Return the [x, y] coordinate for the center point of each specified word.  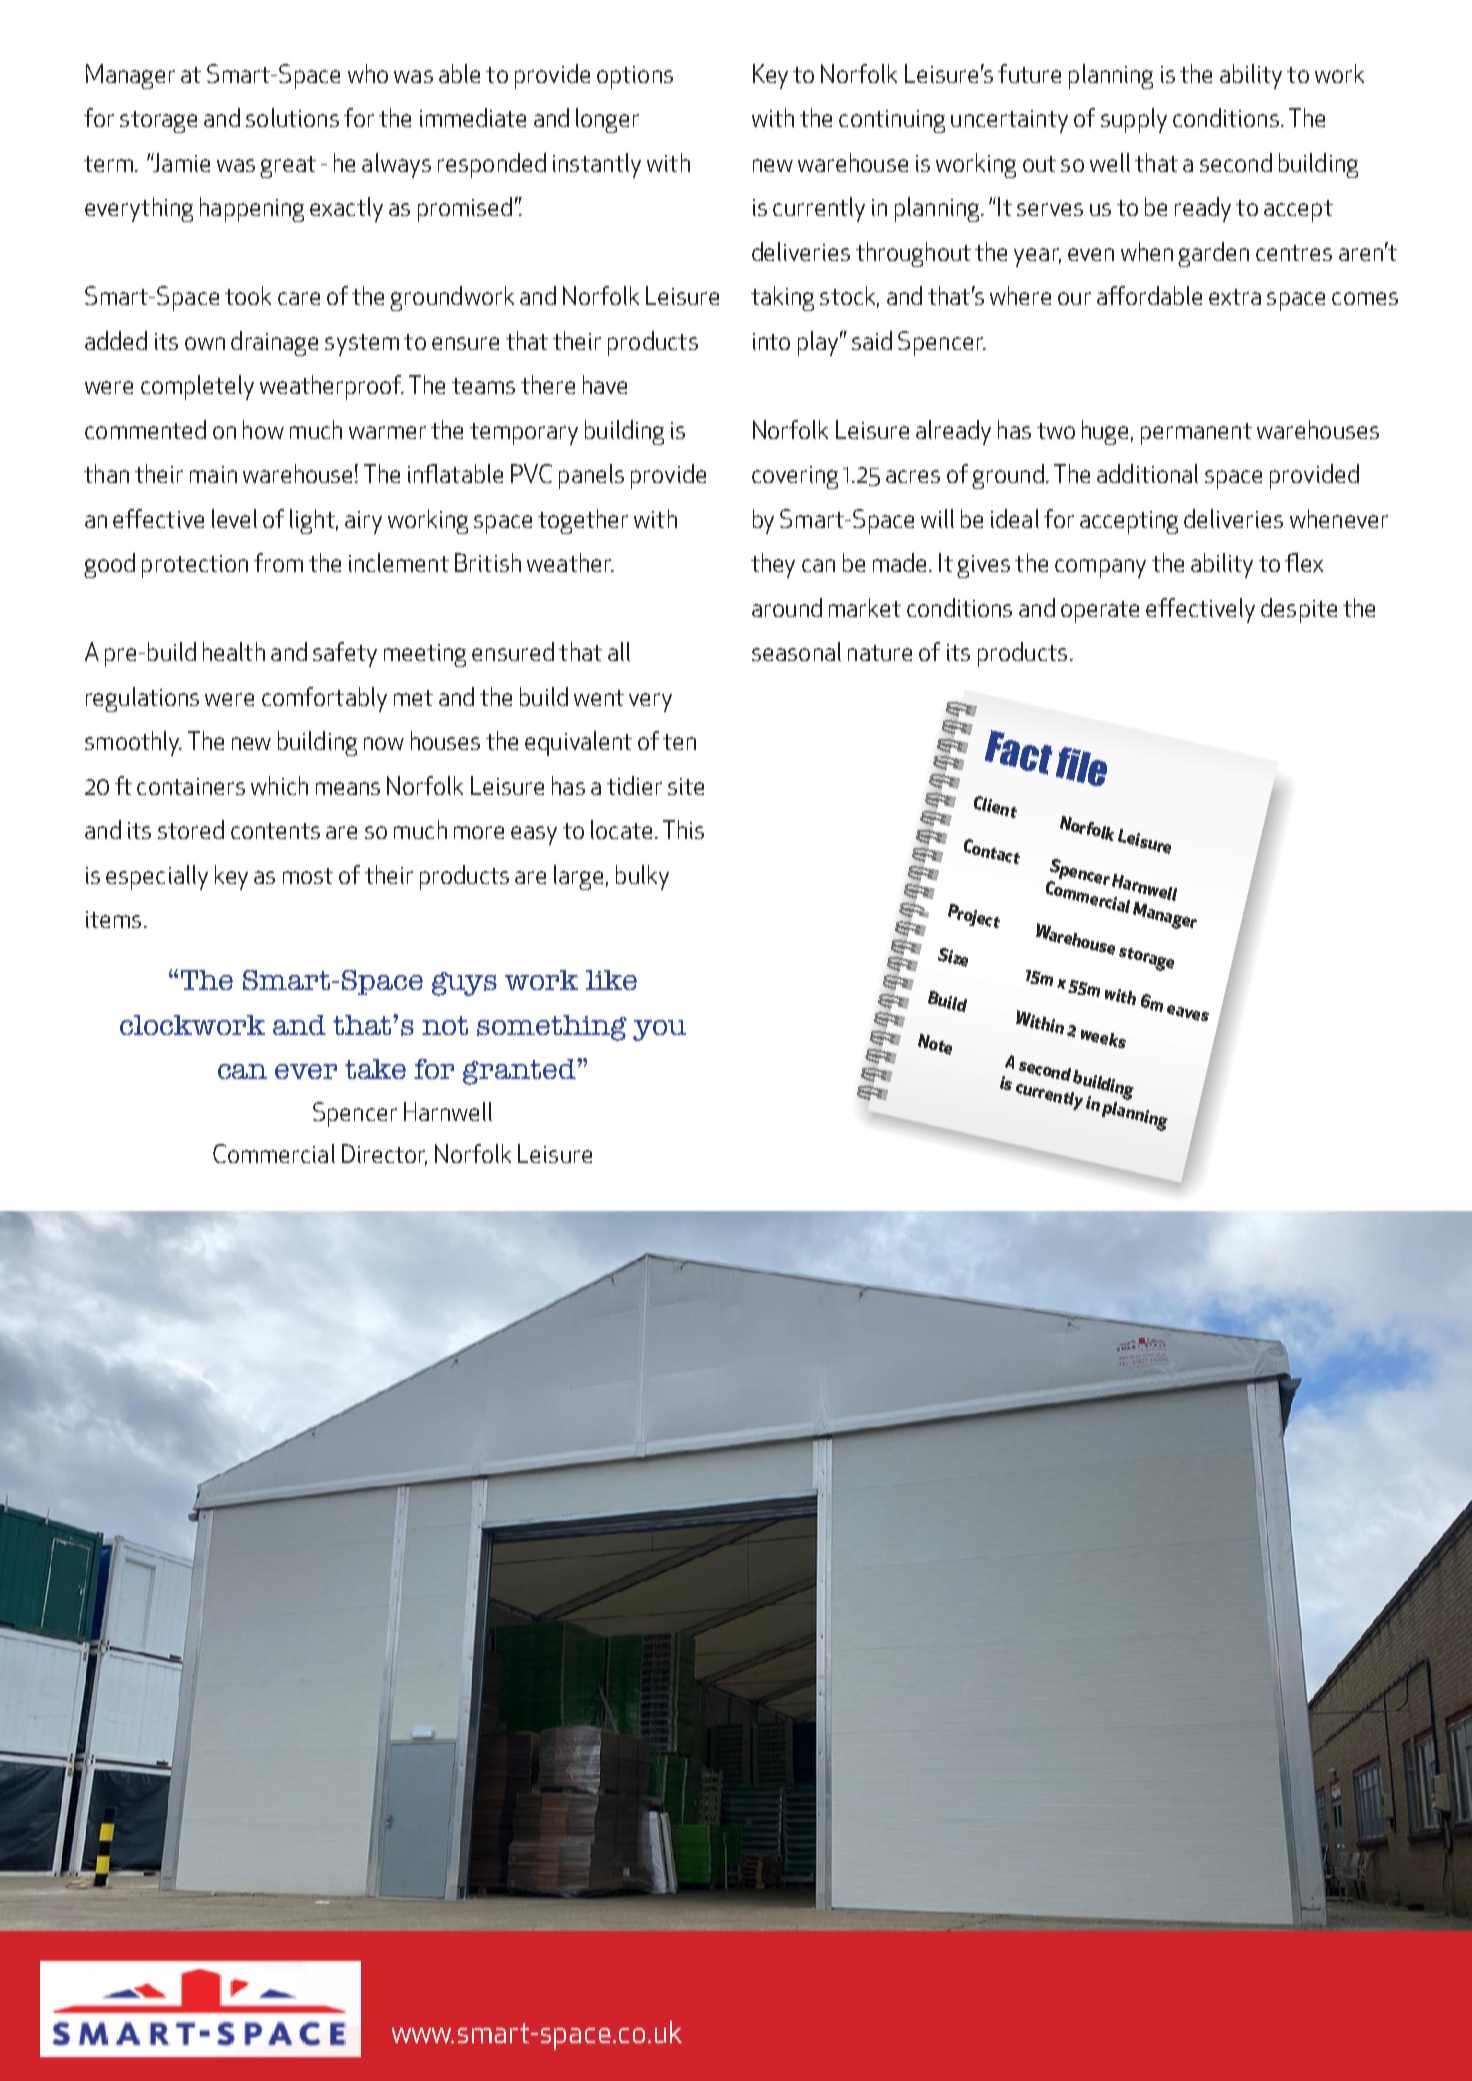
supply [1134, 120]
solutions [292, 117]
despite [1299, 610]
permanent [1196, 434]
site [686, 786]
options [635, 77]
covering [795, 477]
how [263, 429]
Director [384, 1155]
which [279, 785]
